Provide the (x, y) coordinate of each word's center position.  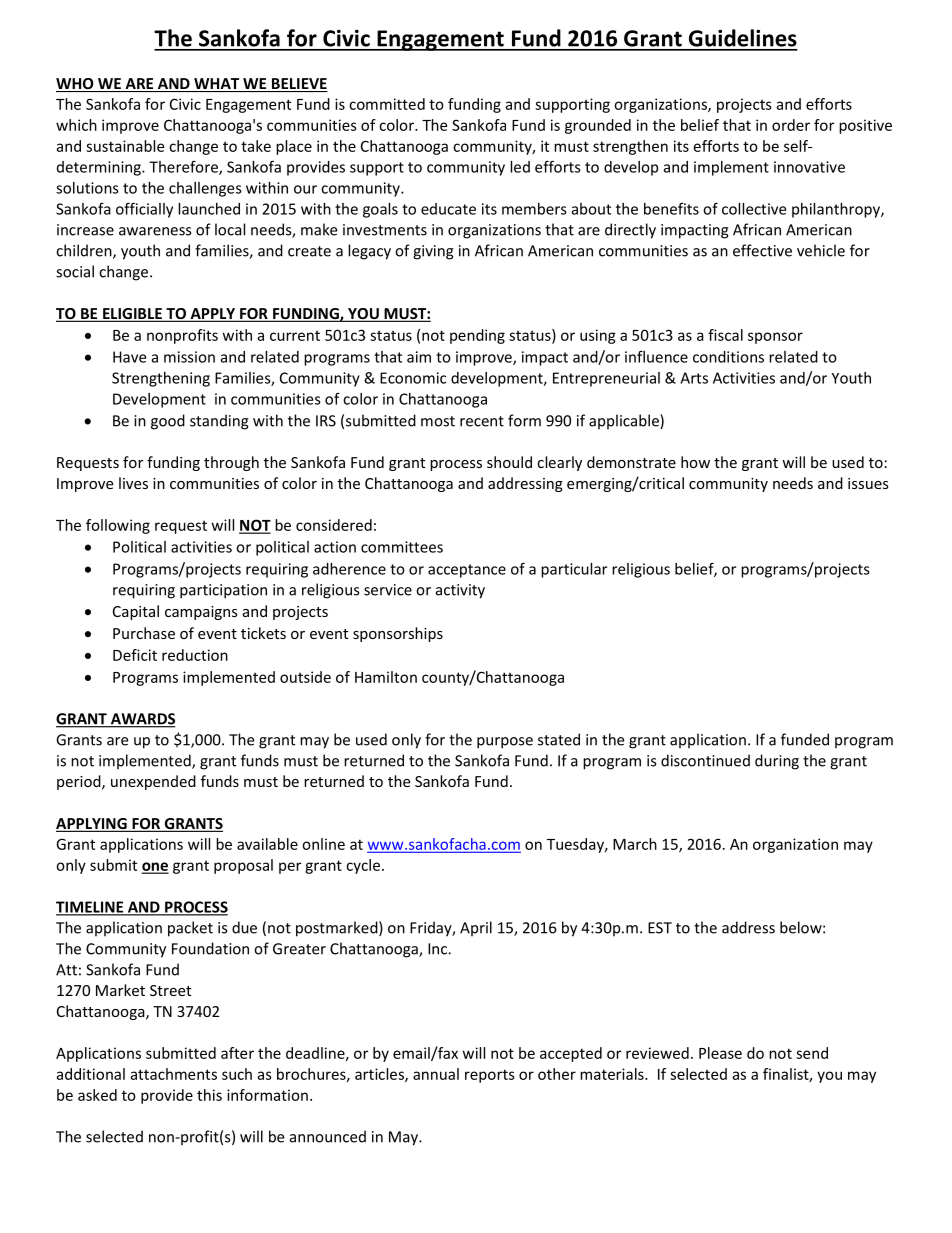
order (791, 125)
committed (387, 104)
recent (482, 421)
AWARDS (142, 720)
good (168, 422)
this (209, 1095)
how (695, 462)
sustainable (125, 146)
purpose (505, 743)
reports (490, 1076)
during (777, 762)
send (812, 1053)
